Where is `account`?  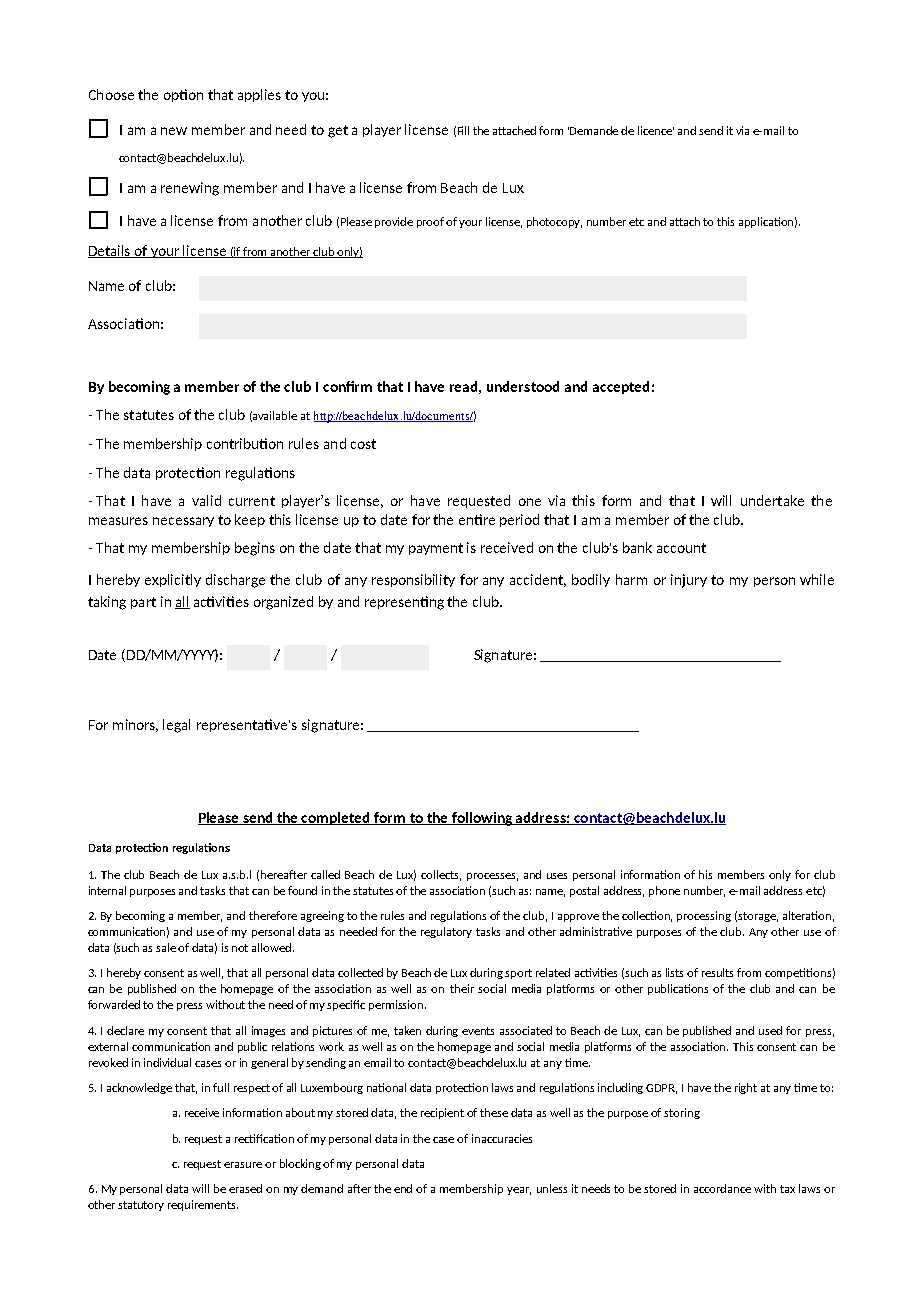
account is located at coordinates (681, 548).
